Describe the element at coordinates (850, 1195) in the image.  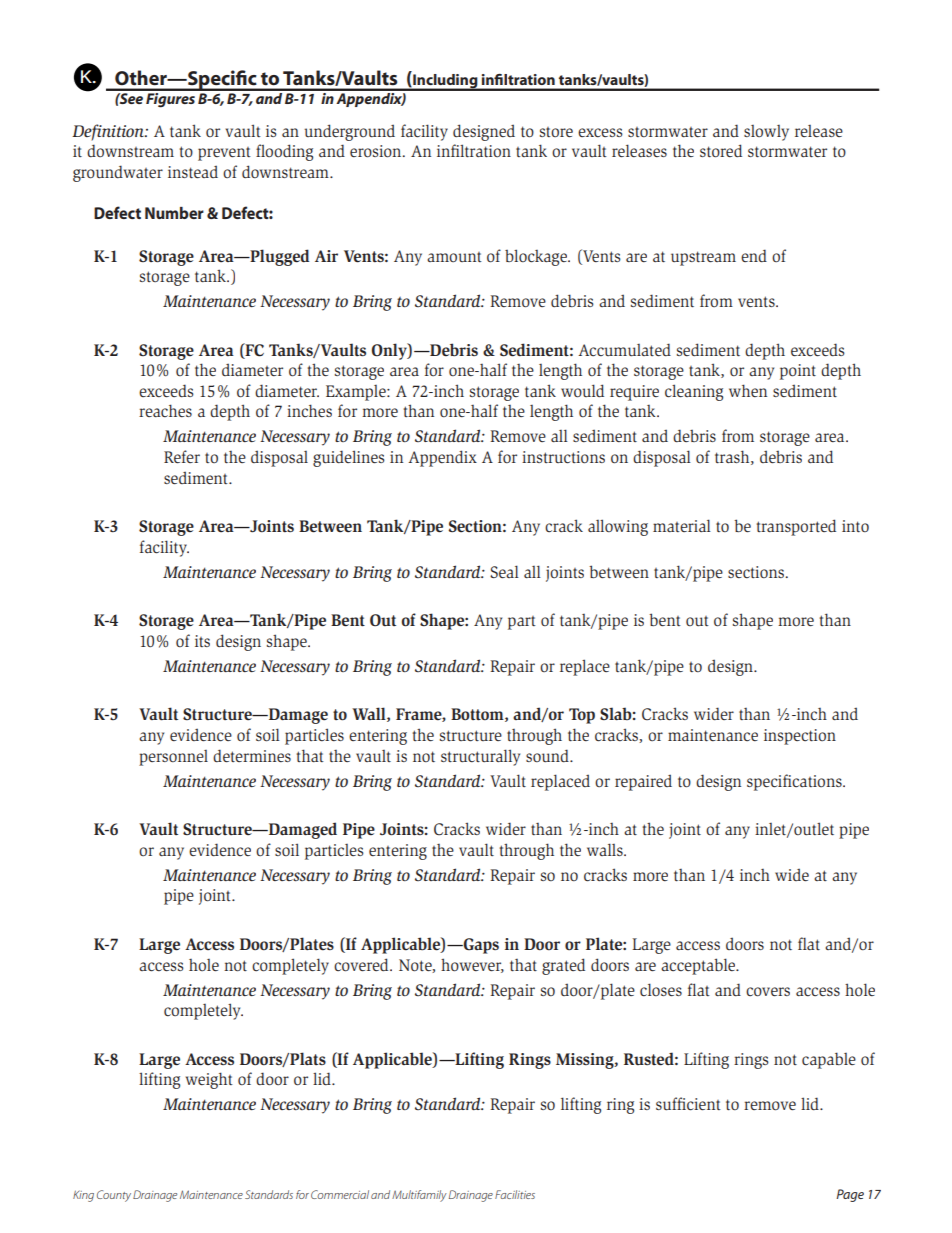
I see `Page` at that location.
